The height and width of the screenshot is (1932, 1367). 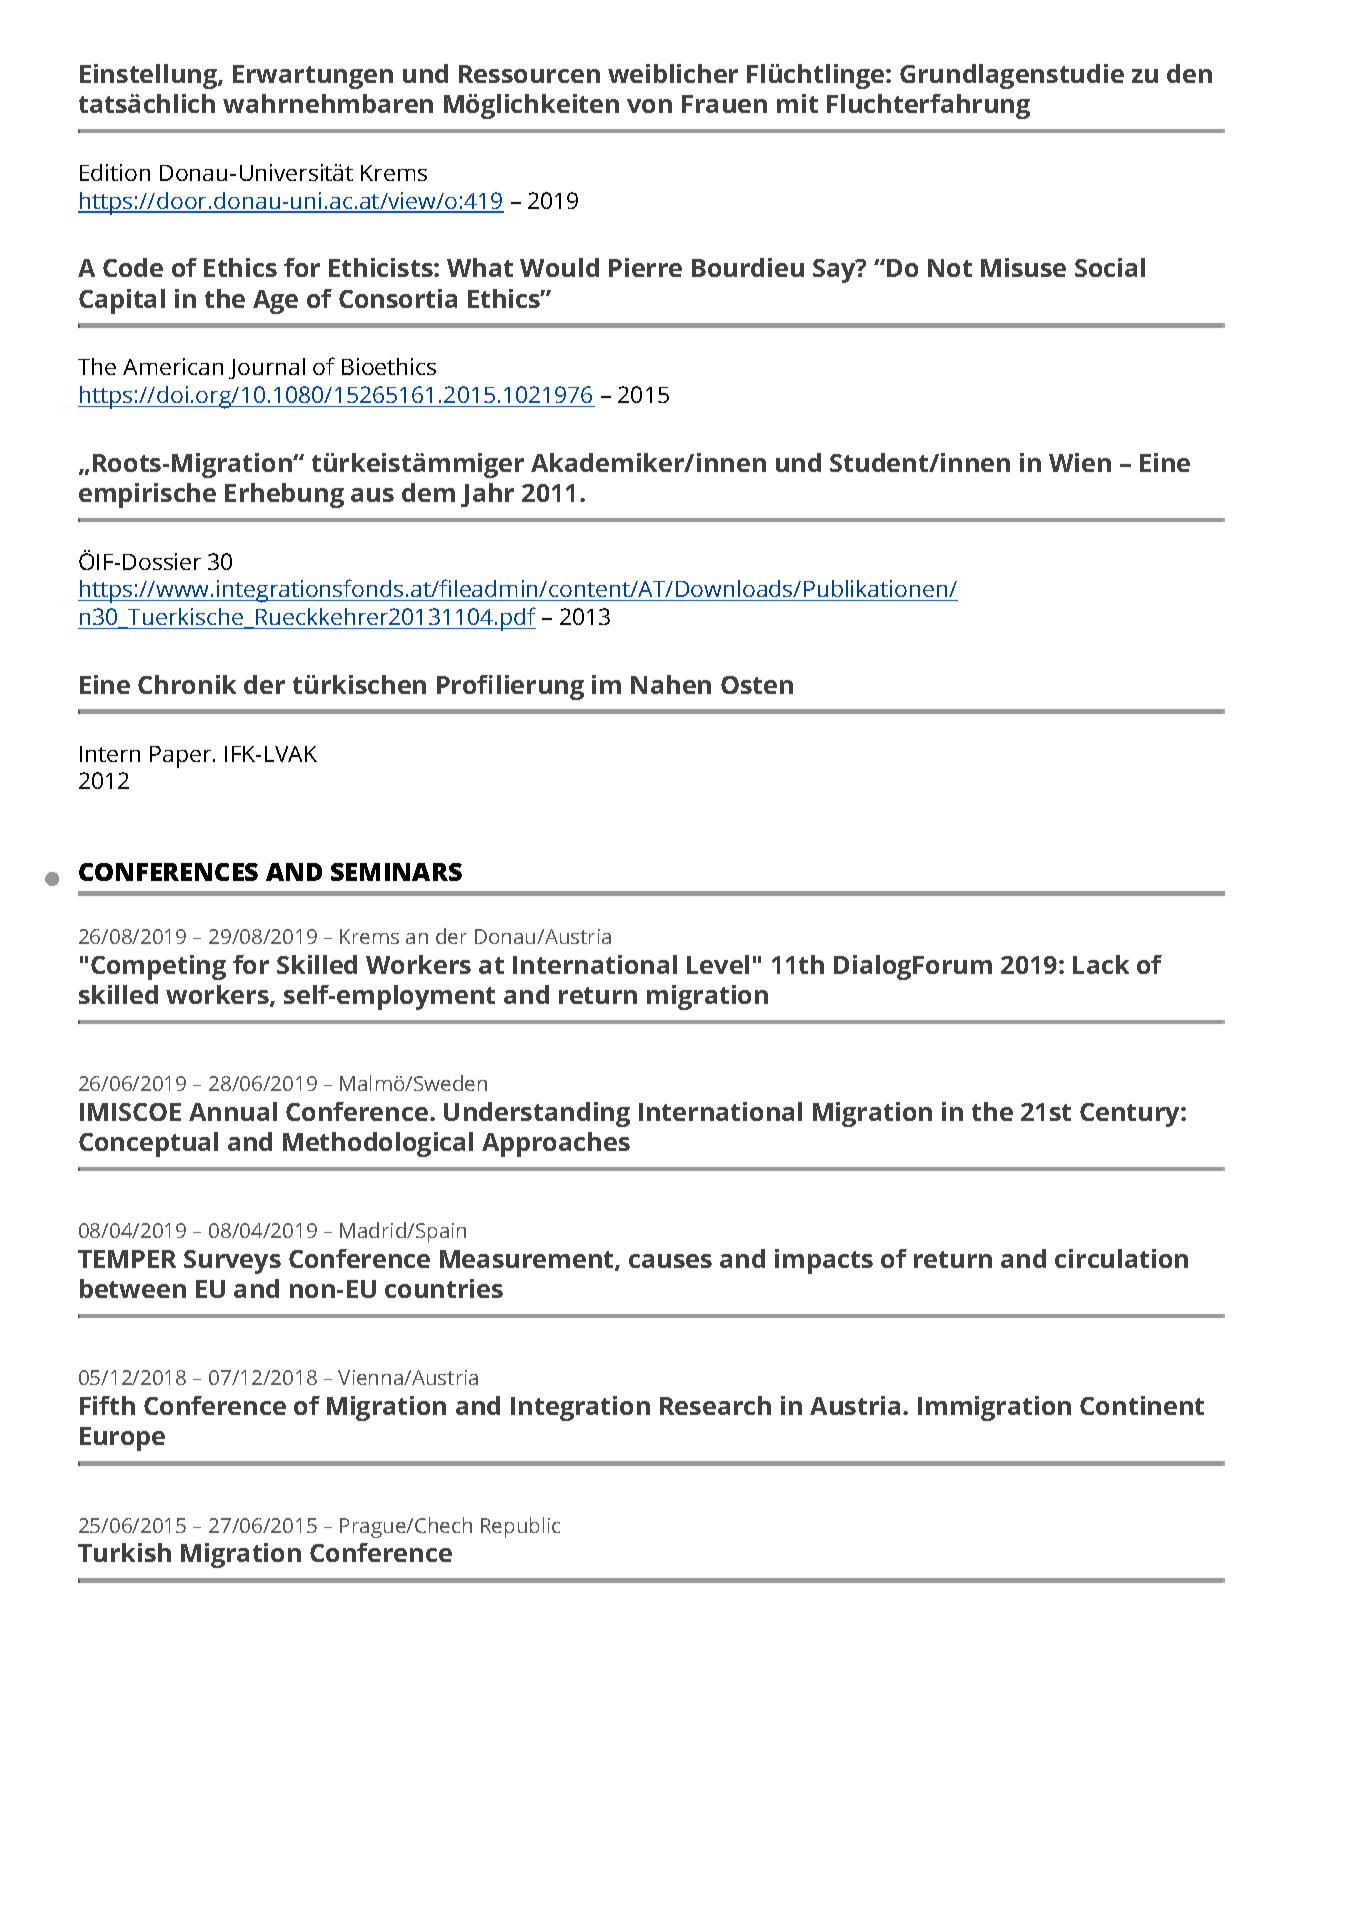 What do you see at coordinates (1023, 267) in the screenshot?
I see `Misuse` at bounding box center [1023, 267].
